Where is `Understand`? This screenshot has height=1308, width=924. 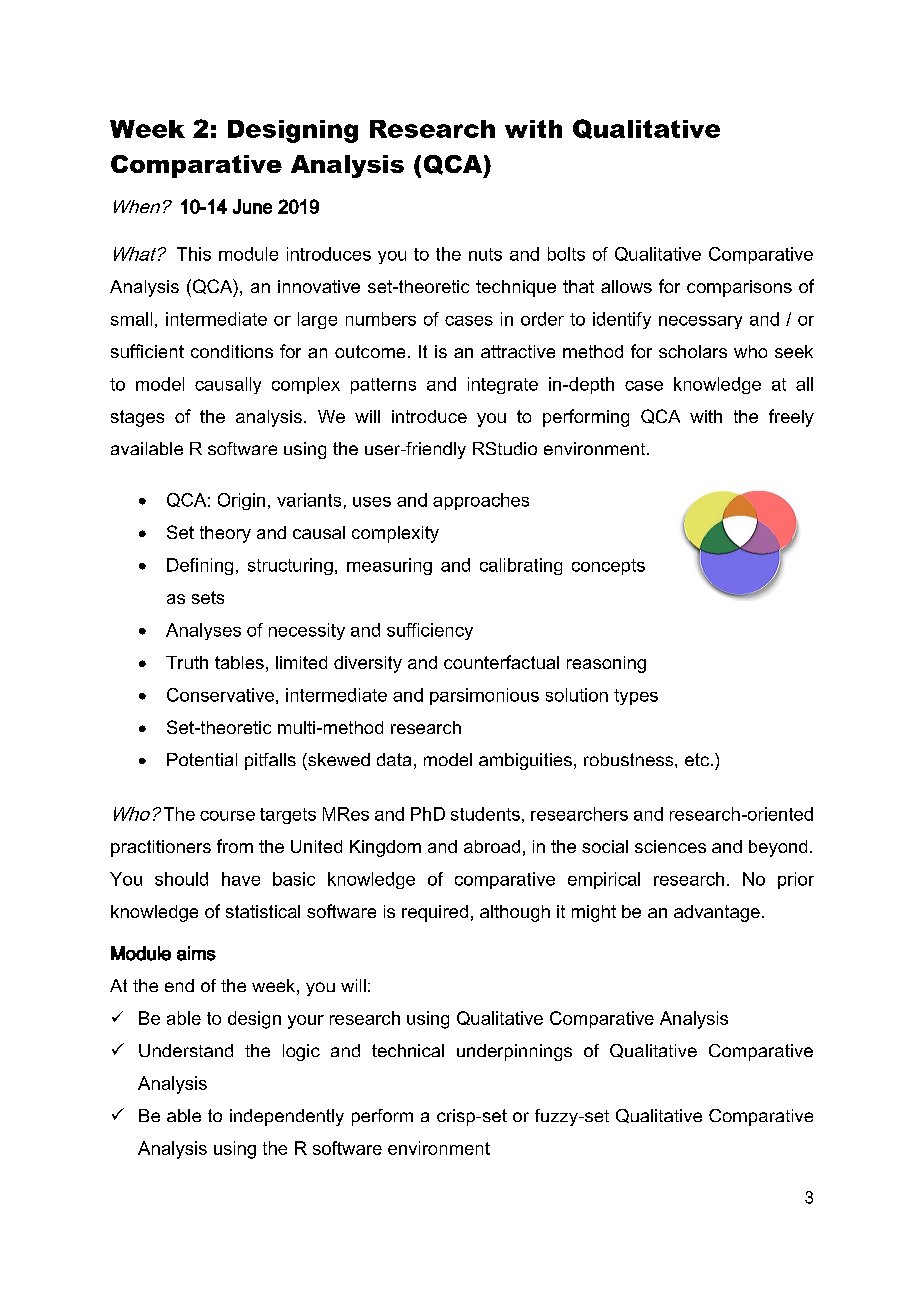
Understand is located at coordinates (186, 1050).
